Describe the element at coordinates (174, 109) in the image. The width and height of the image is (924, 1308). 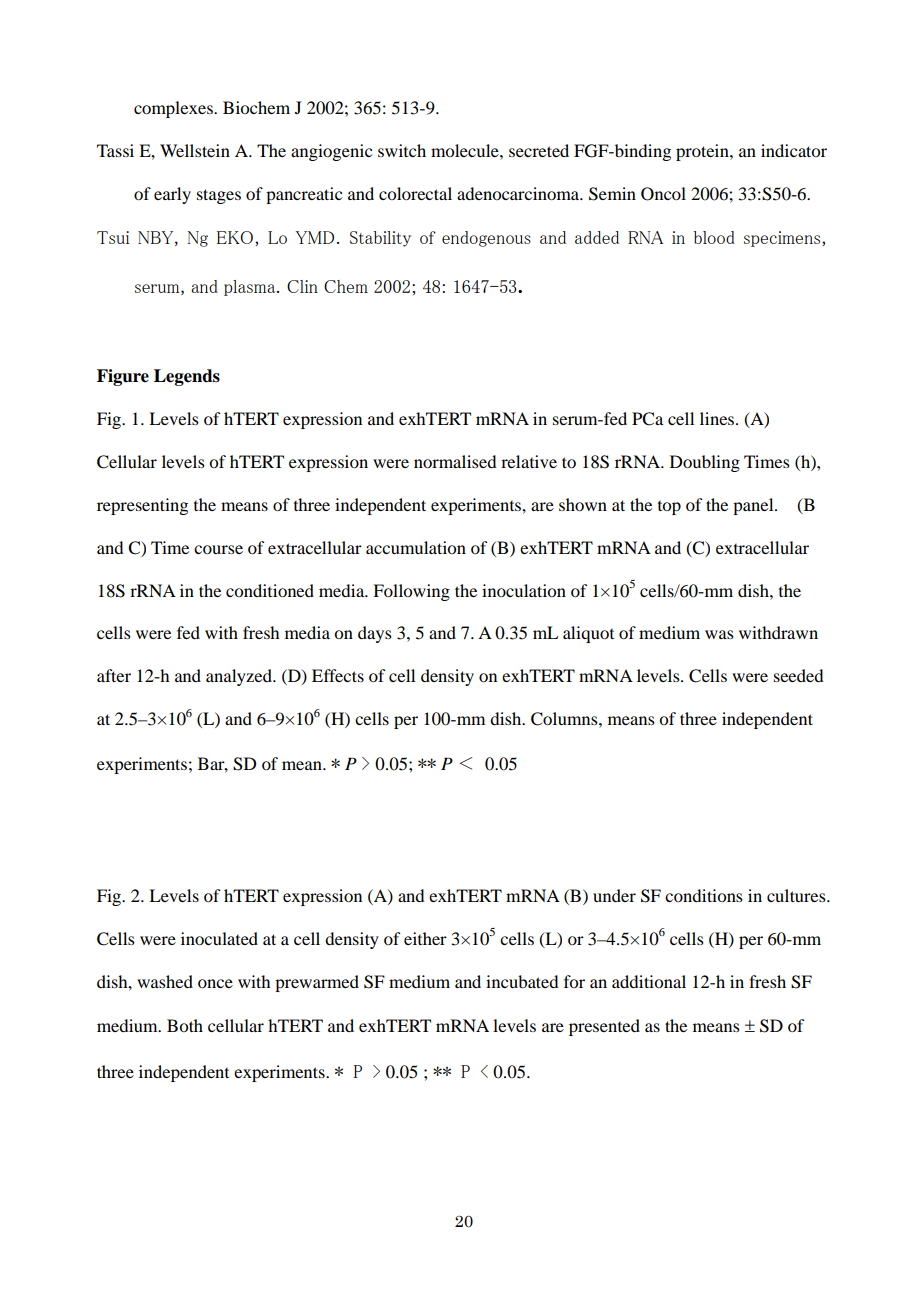
I see `complexes` at that location.
